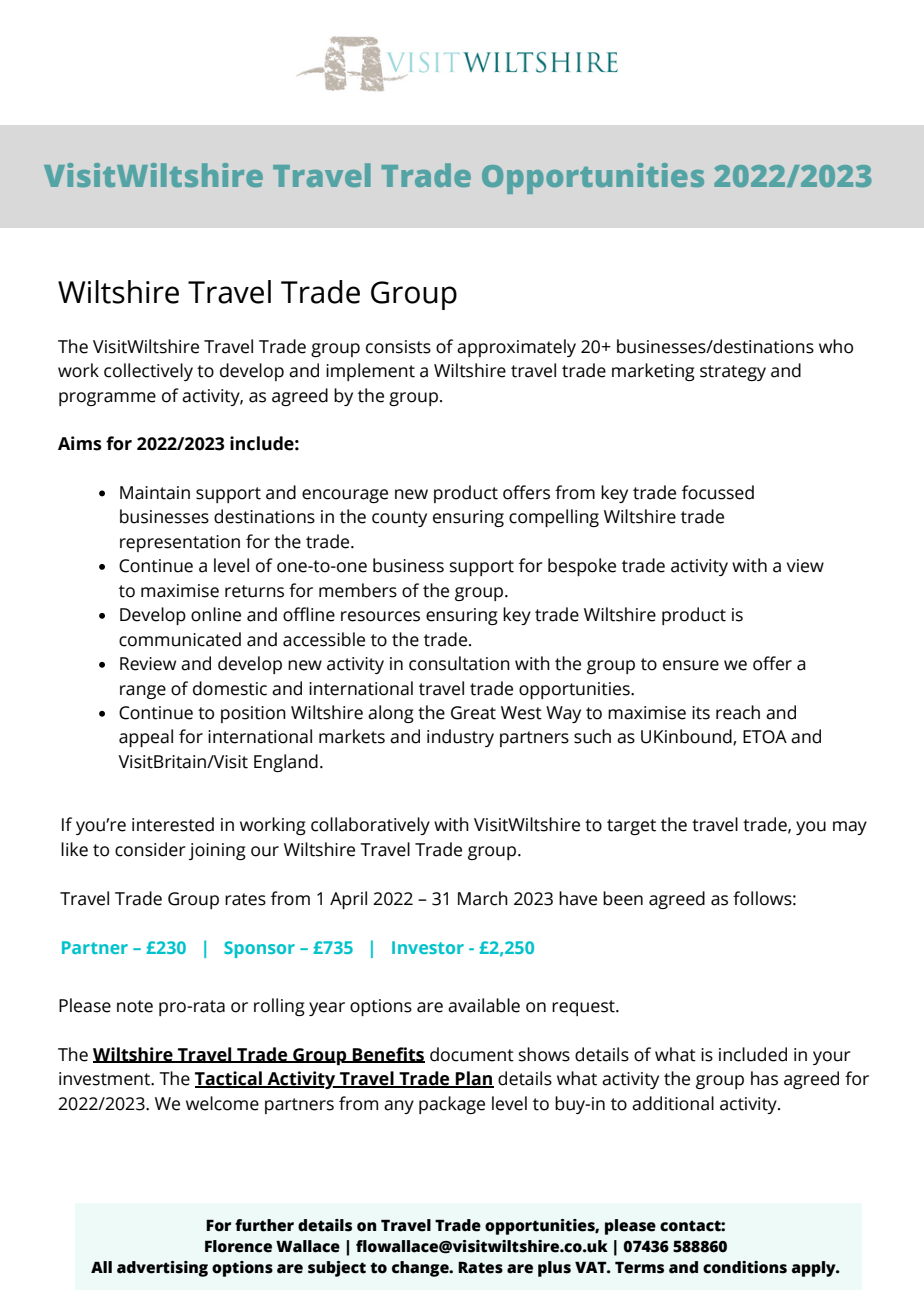 This page has width=924, height=1308. Describe the element at coordinates (850, 828) in the page. I see `may` at that location.
